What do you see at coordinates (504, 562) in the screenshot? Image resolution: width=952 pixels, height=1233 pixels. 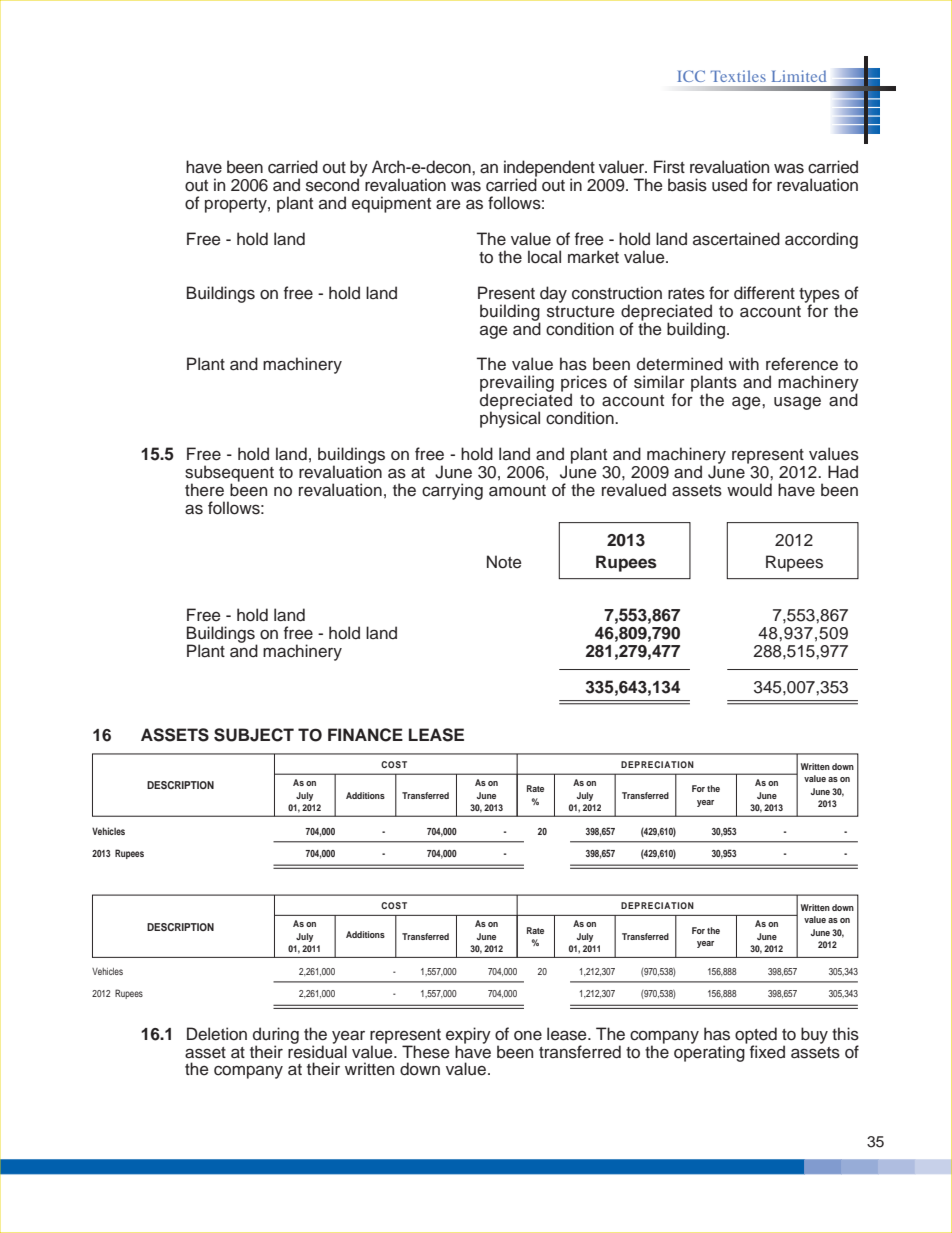 I see `Note` at bounding box center [504, 562].
